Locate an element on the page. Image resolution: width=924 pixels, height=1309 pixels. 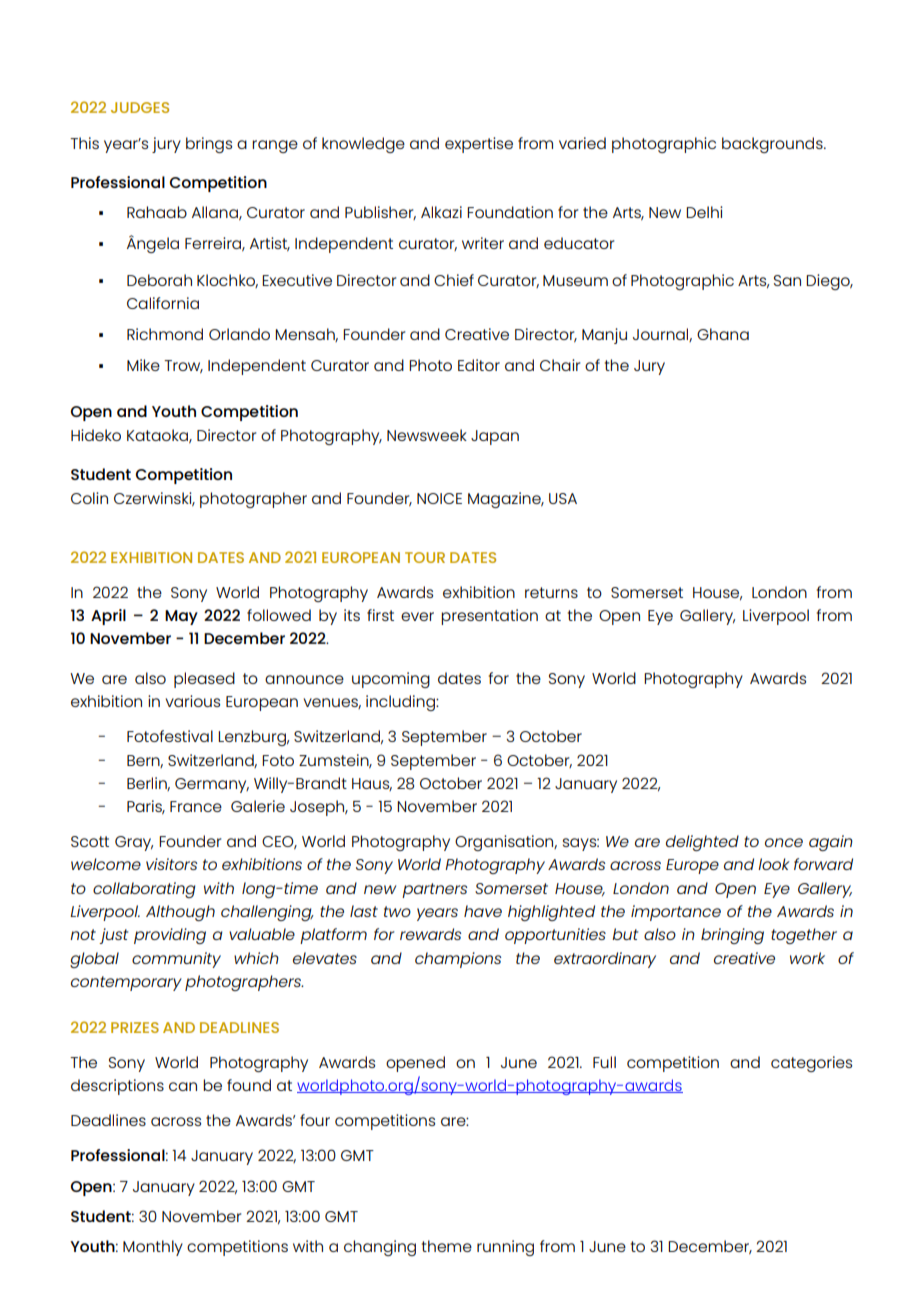
brings is located at coordinates (209, 145).
